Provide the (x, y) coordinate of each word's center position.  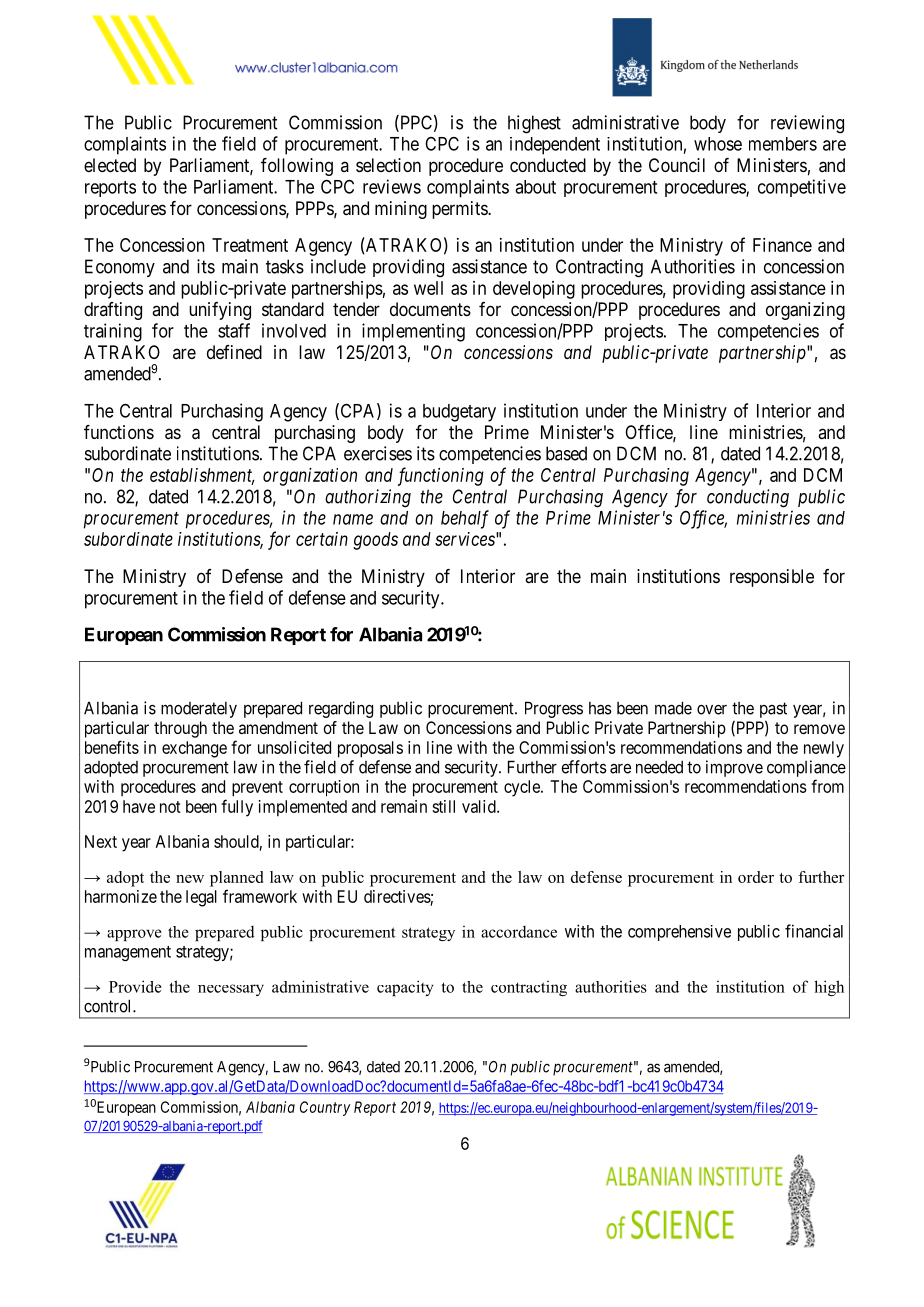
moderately (199, 710)
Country (325, 1108)
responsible (772, 578)
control (109, 1006)
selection (388, 165)
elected (110, 165)
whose (718, 144)
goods (375, 541)
